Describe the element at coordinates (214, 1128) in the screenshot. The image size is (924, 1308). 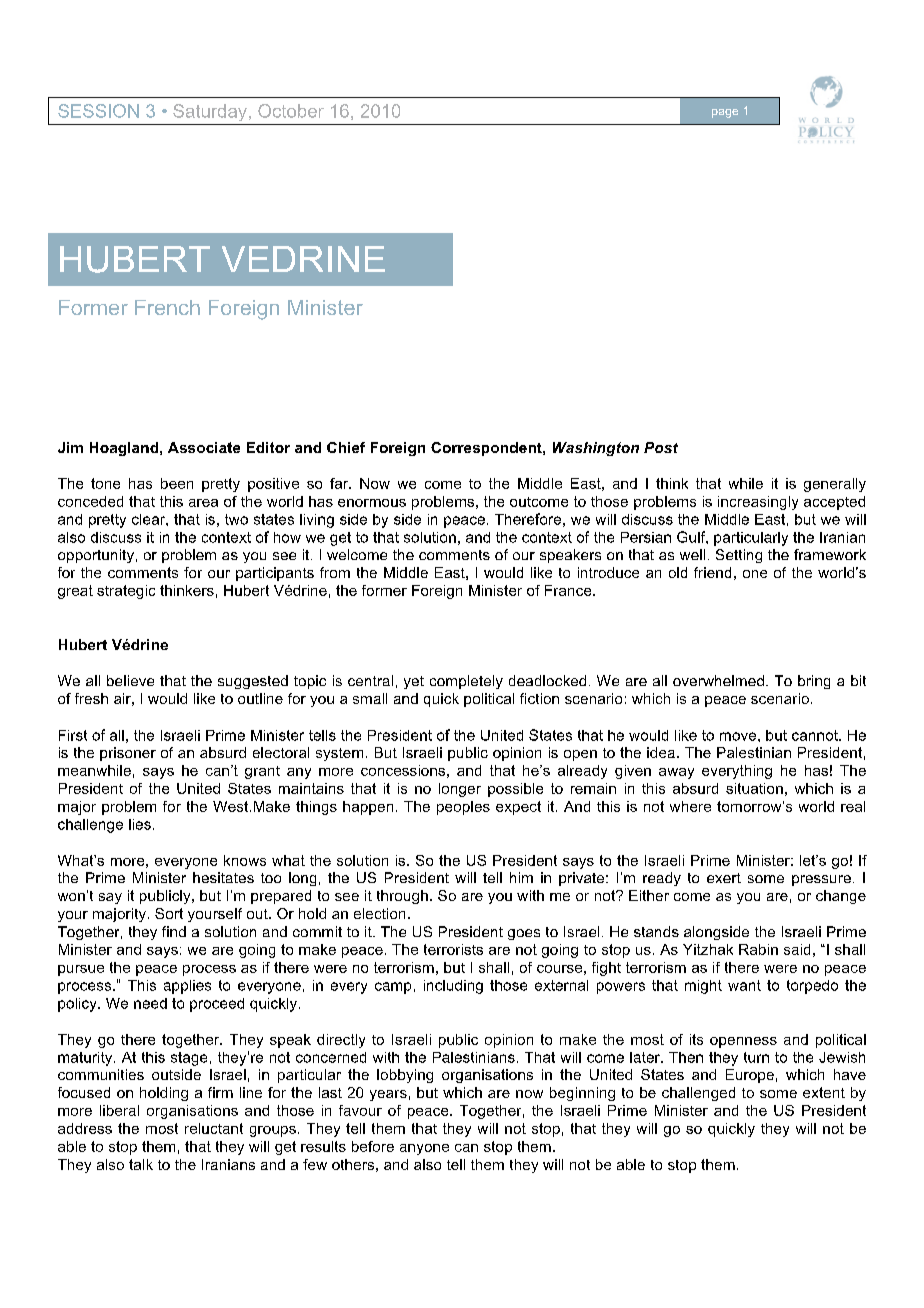
I see `reluctant` at that location.
